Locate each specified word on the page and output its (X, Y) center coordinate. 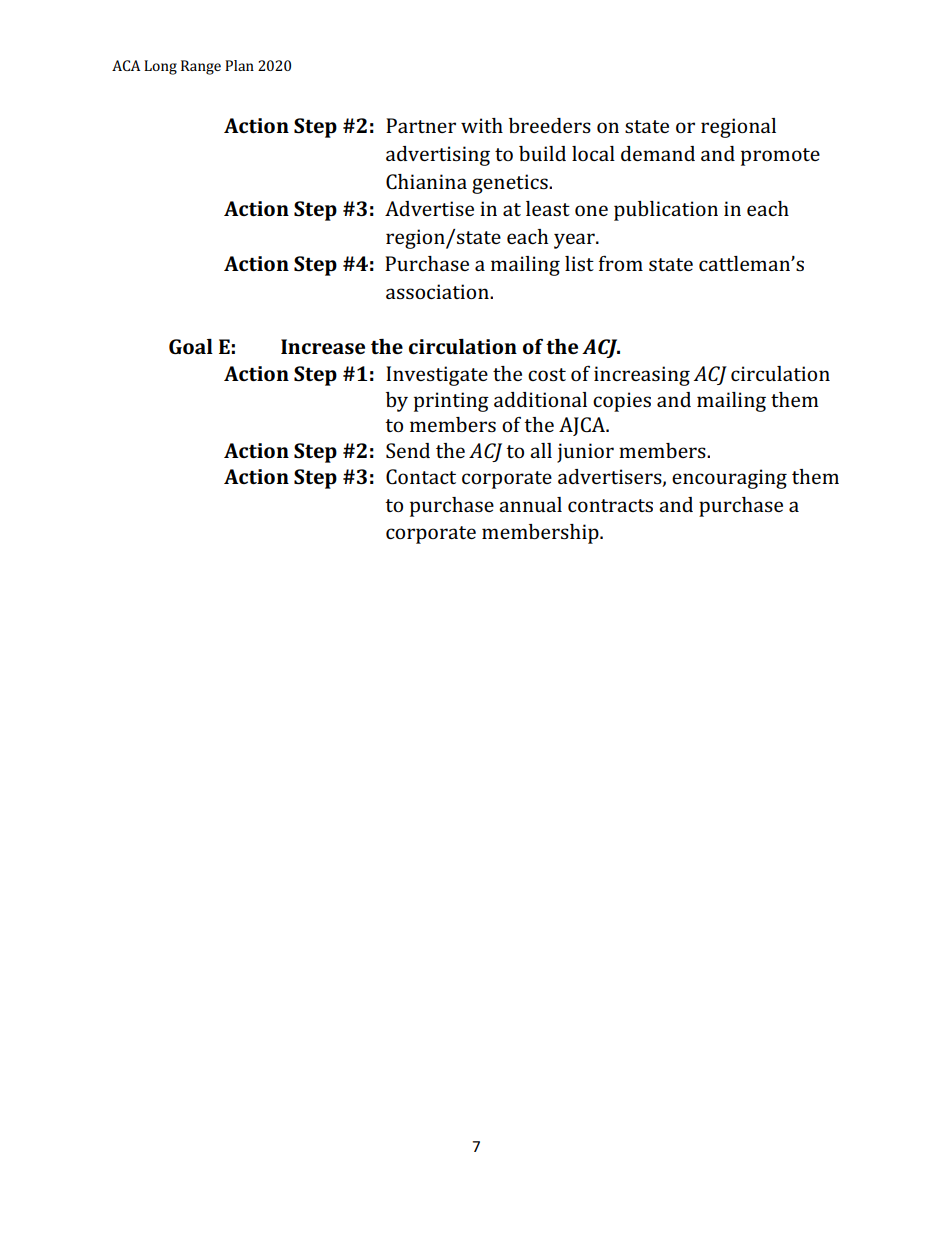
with (482, 125)
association (438, 291)
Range (201, 67)
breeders (550, 125)
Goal (191, 346)
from (621, 263)
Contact (421, 476)
